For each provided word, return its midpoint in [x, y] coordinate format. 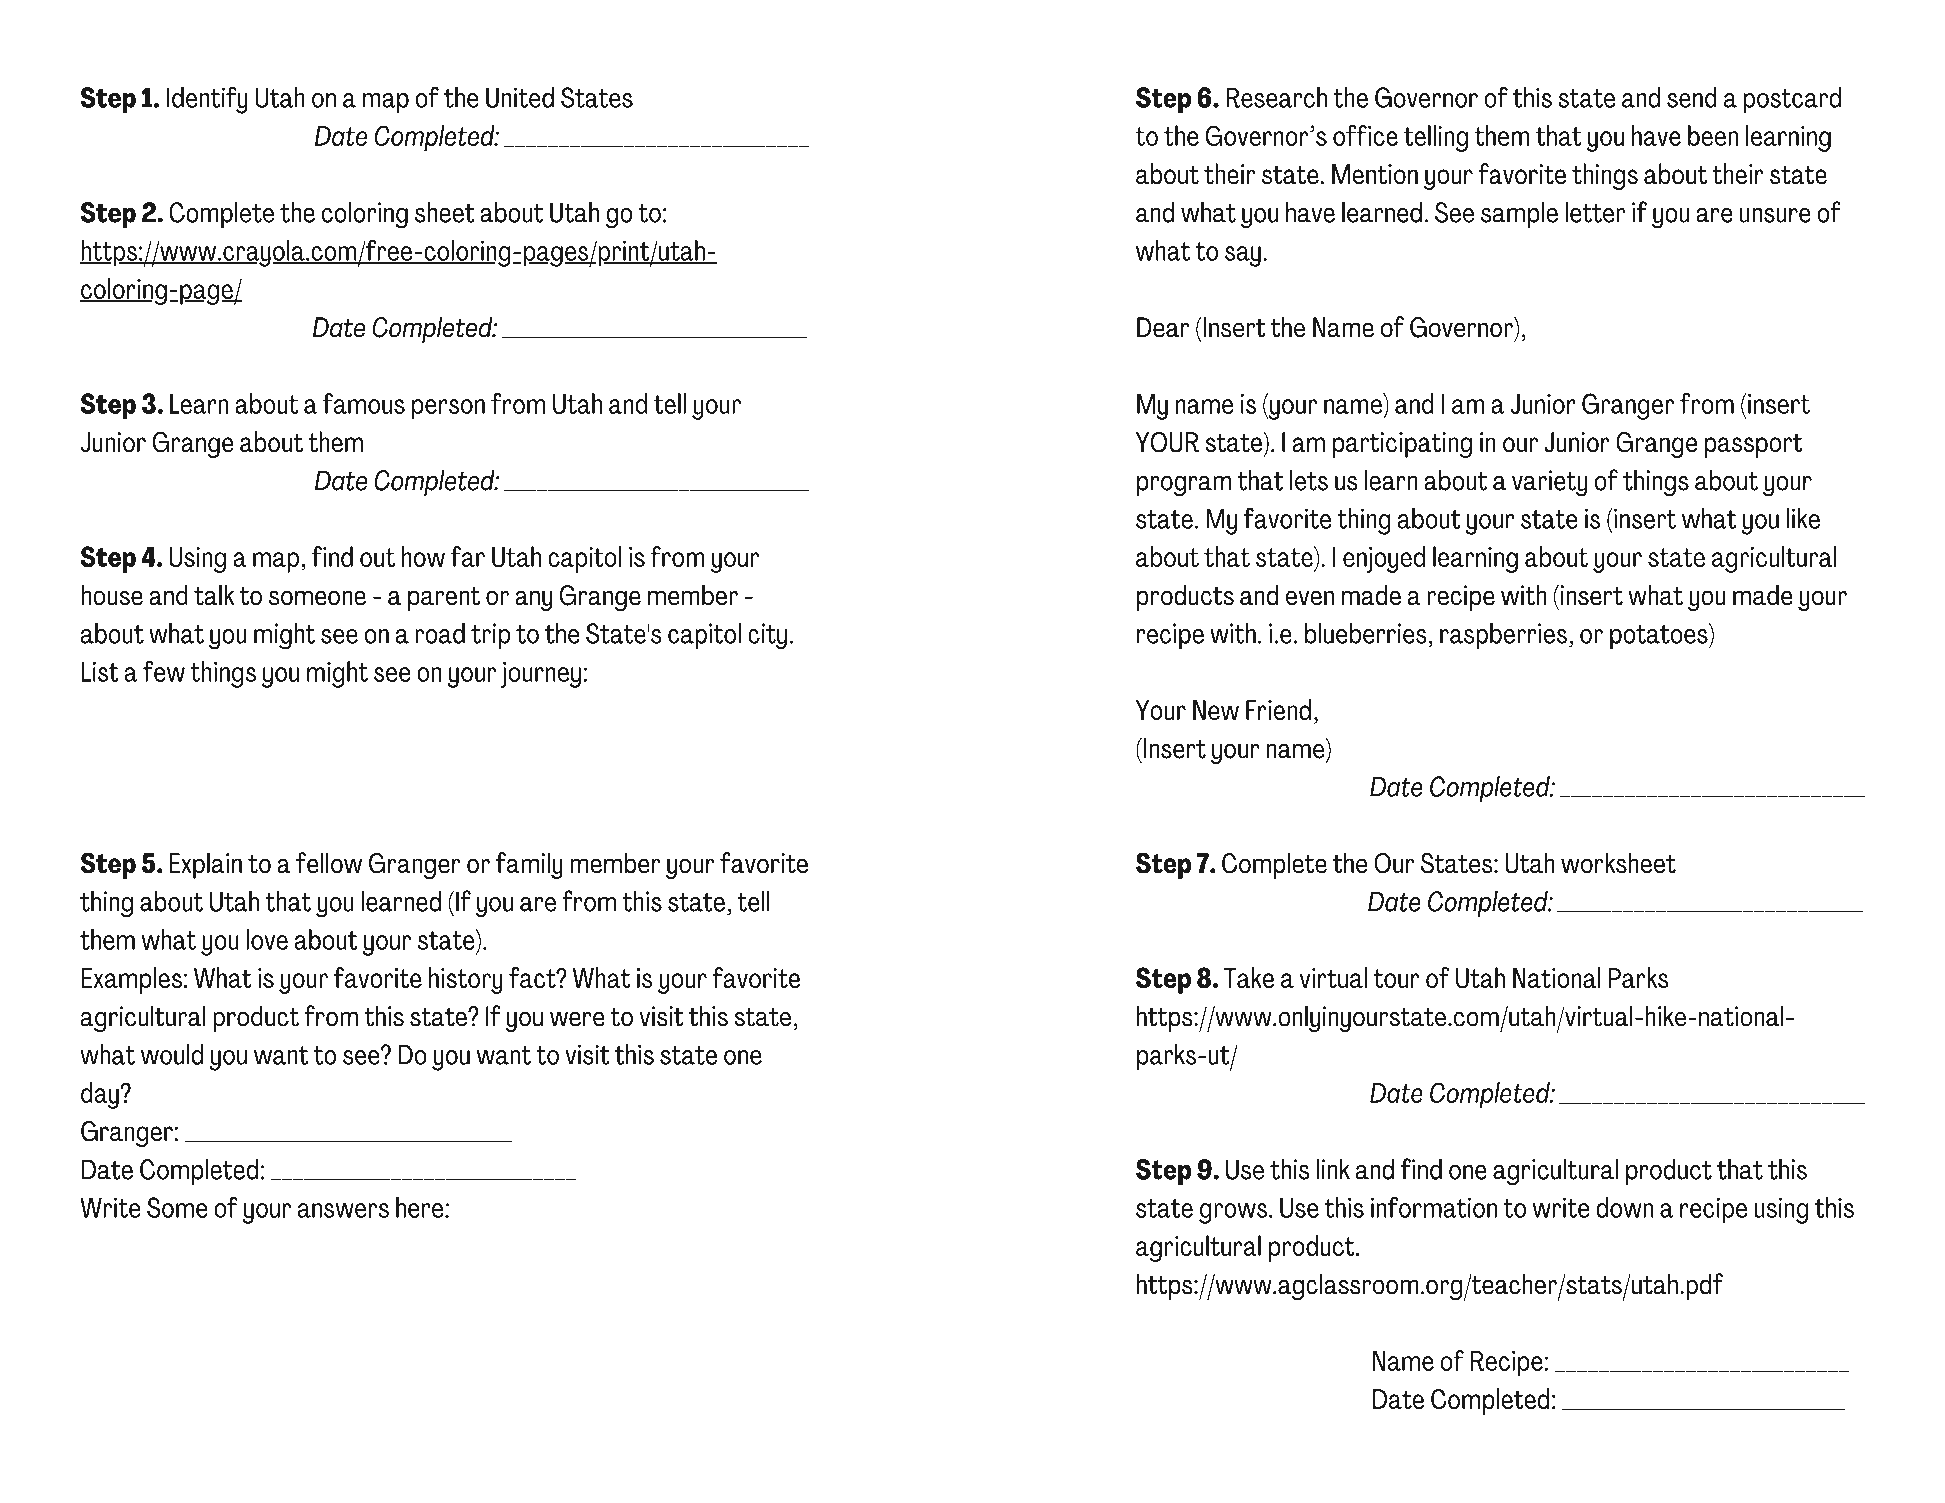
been [1713, 135]
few [164, 671]
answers [343, 1210]
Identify [207, 100]
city [767, 636]
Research [1276, 97]
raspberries [1503, 636]
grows [1234, 1213]
